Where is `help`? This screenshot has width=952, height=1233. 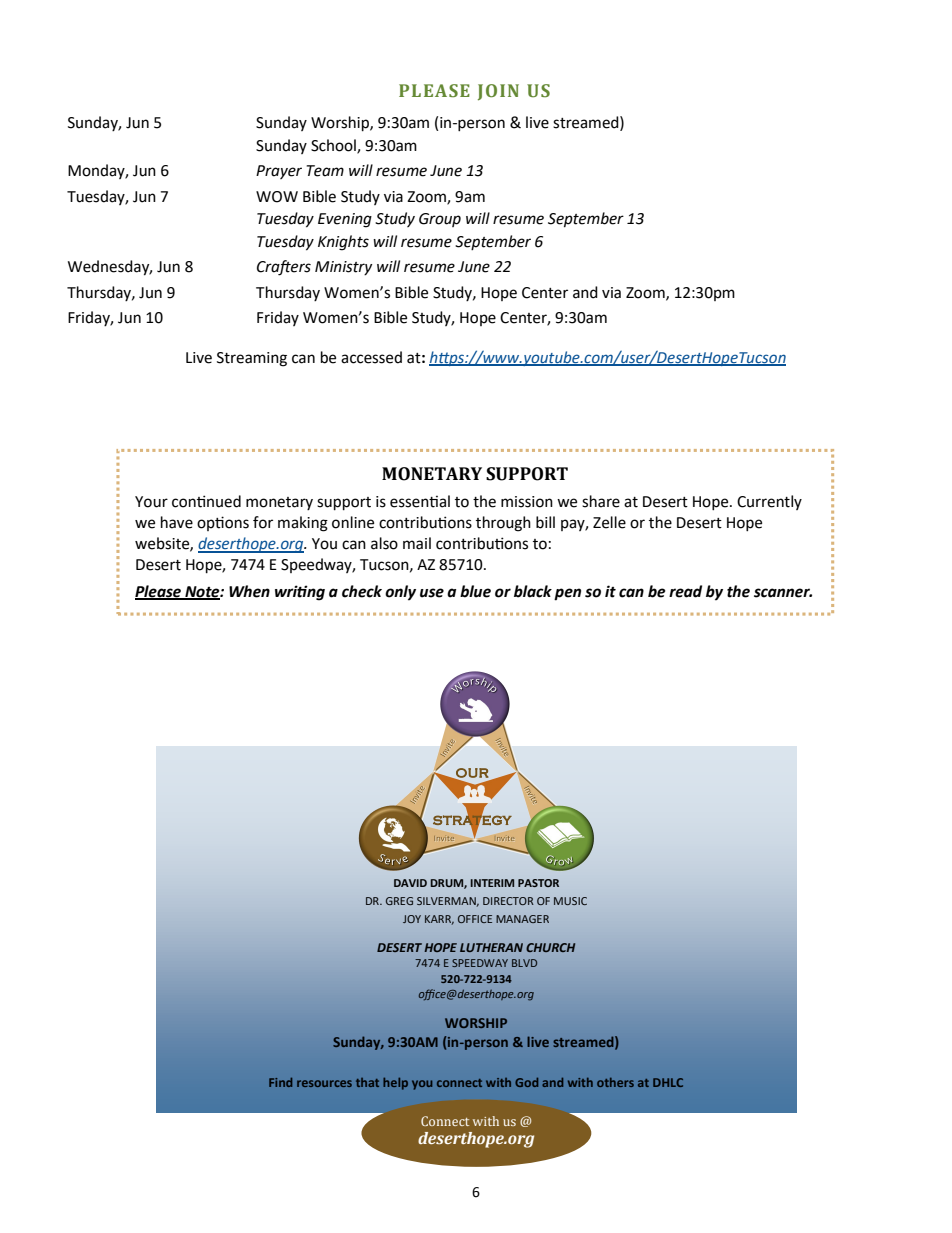 help is located at coordinates (395, 1084).
